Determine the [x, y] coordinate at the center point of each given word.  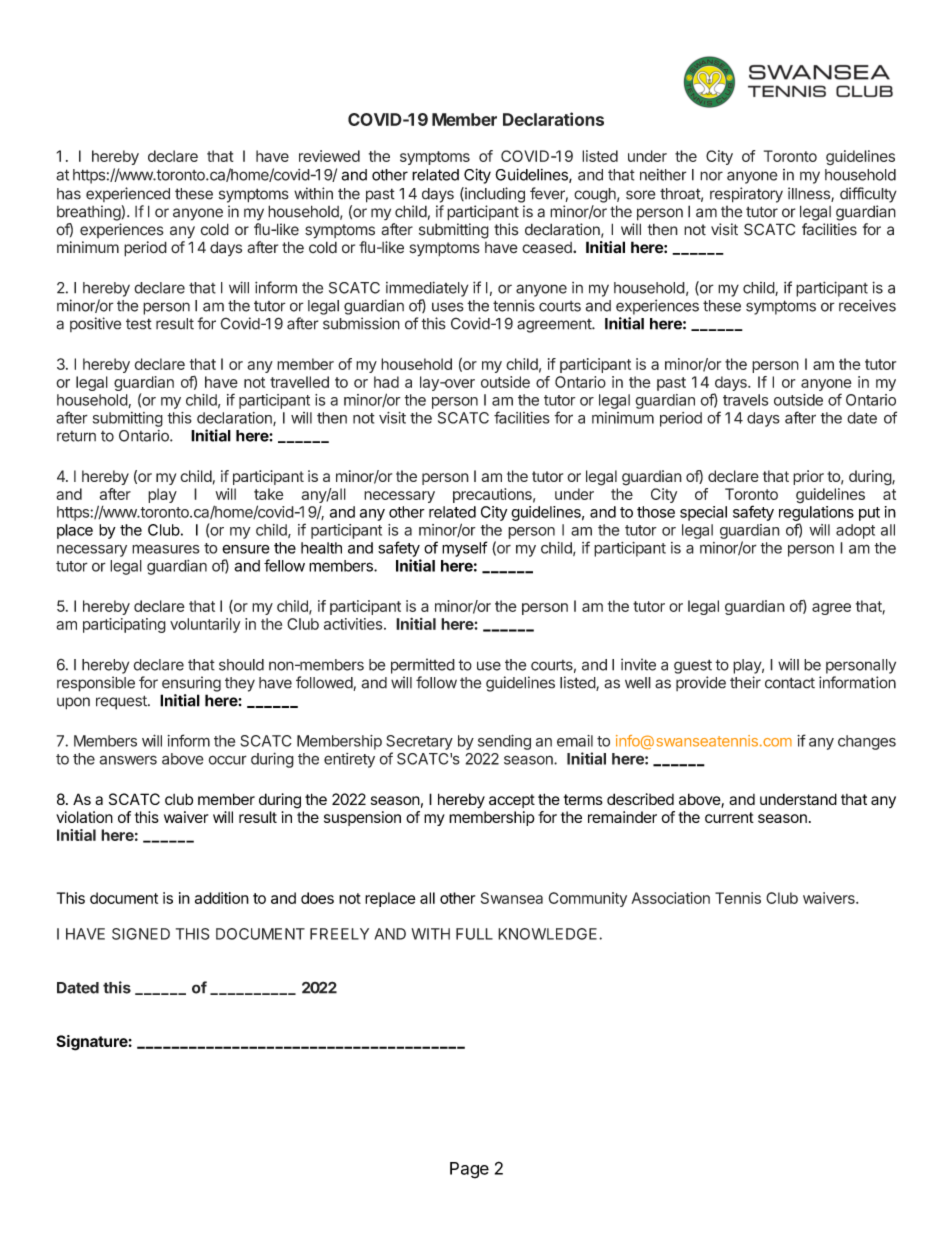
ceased [548, 248]
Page [469, 1170]
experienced [128, 194]
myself [464, 549]
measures [166, 549]
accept [512, 801]
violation [84, 817]
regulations [816, 513]
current [729, 817]
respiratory [746, 195]
